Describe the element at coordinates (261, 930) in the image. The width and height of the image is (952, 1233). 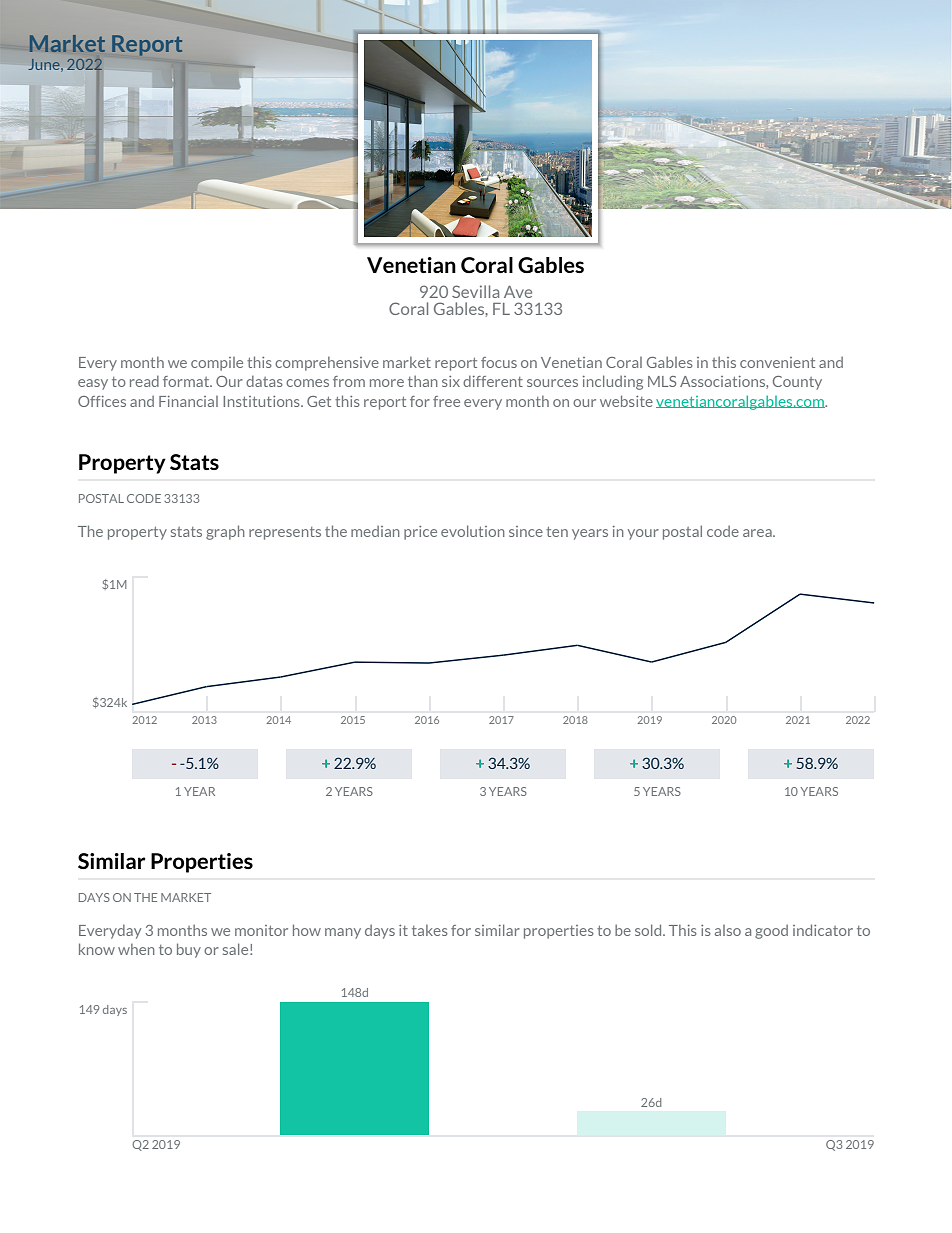
I see `monitor` at that location.
